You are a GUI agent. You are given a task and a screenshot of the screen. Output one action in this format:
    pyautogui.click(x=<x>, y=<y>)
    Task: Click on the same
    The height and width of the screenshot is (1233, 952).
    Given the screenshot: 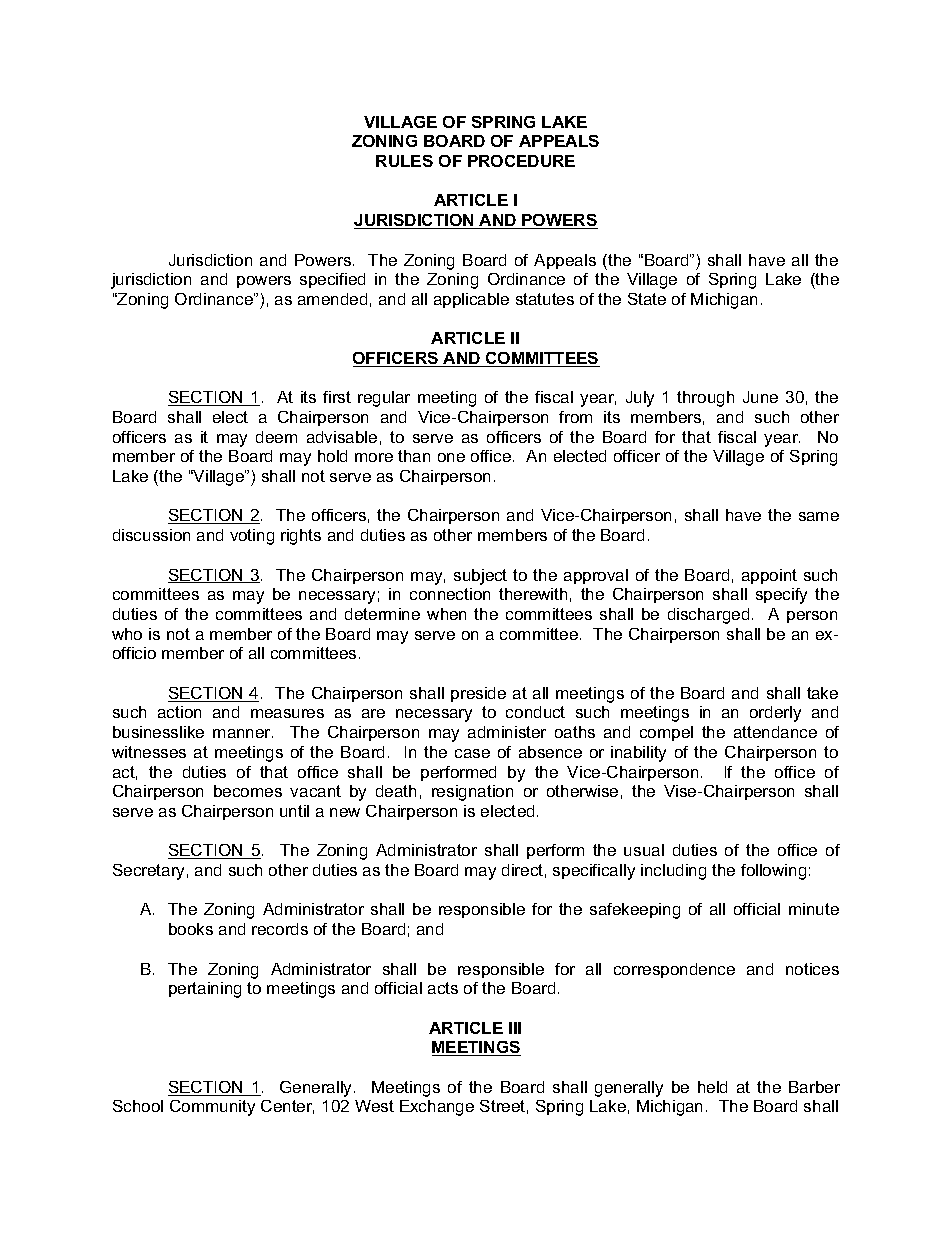 What is the action you would take?
    pyautogui.click(x=819, y=516)
